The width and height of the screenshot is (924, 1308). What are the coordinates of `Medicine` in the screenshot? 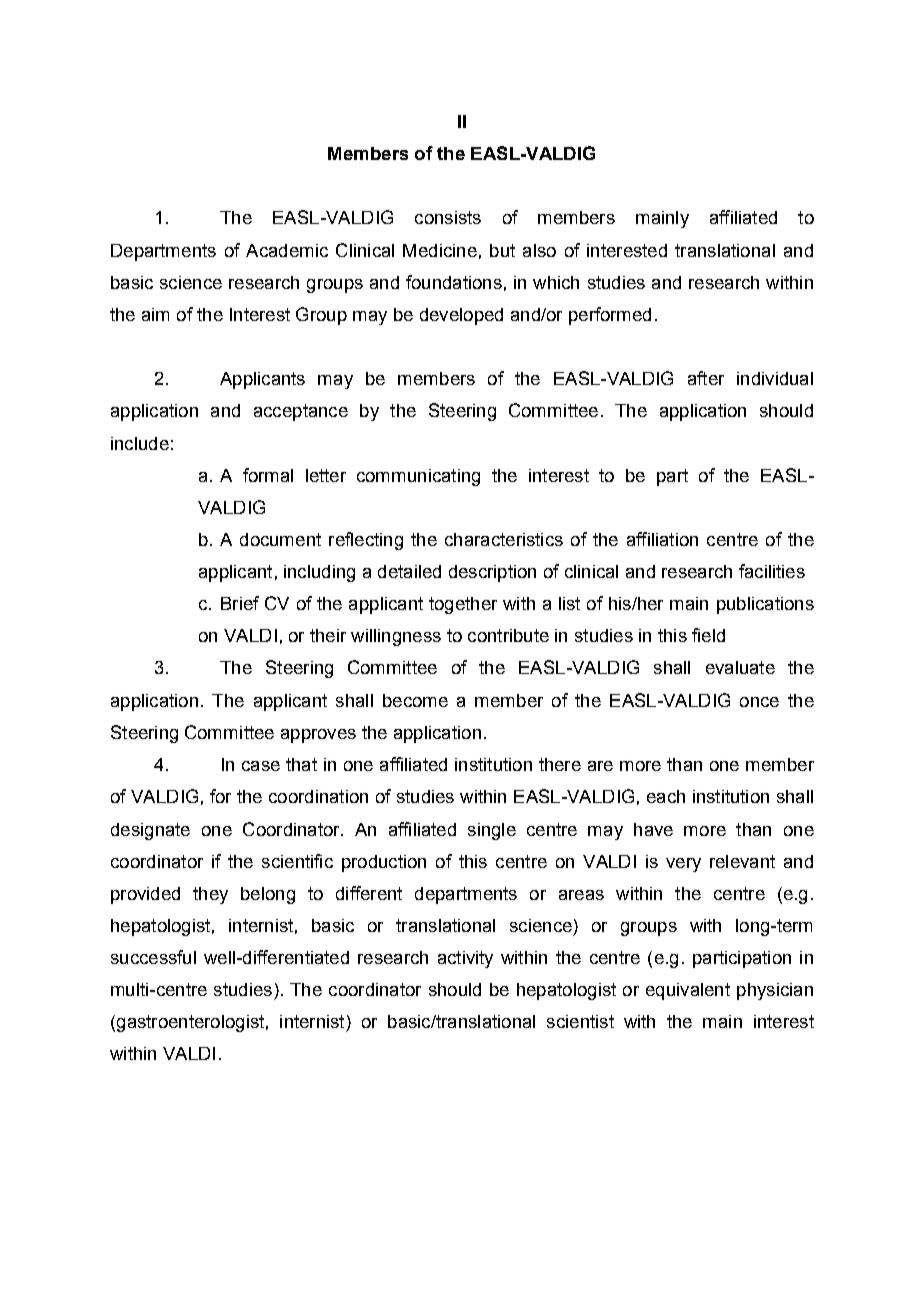 It's located at (440, 250).
